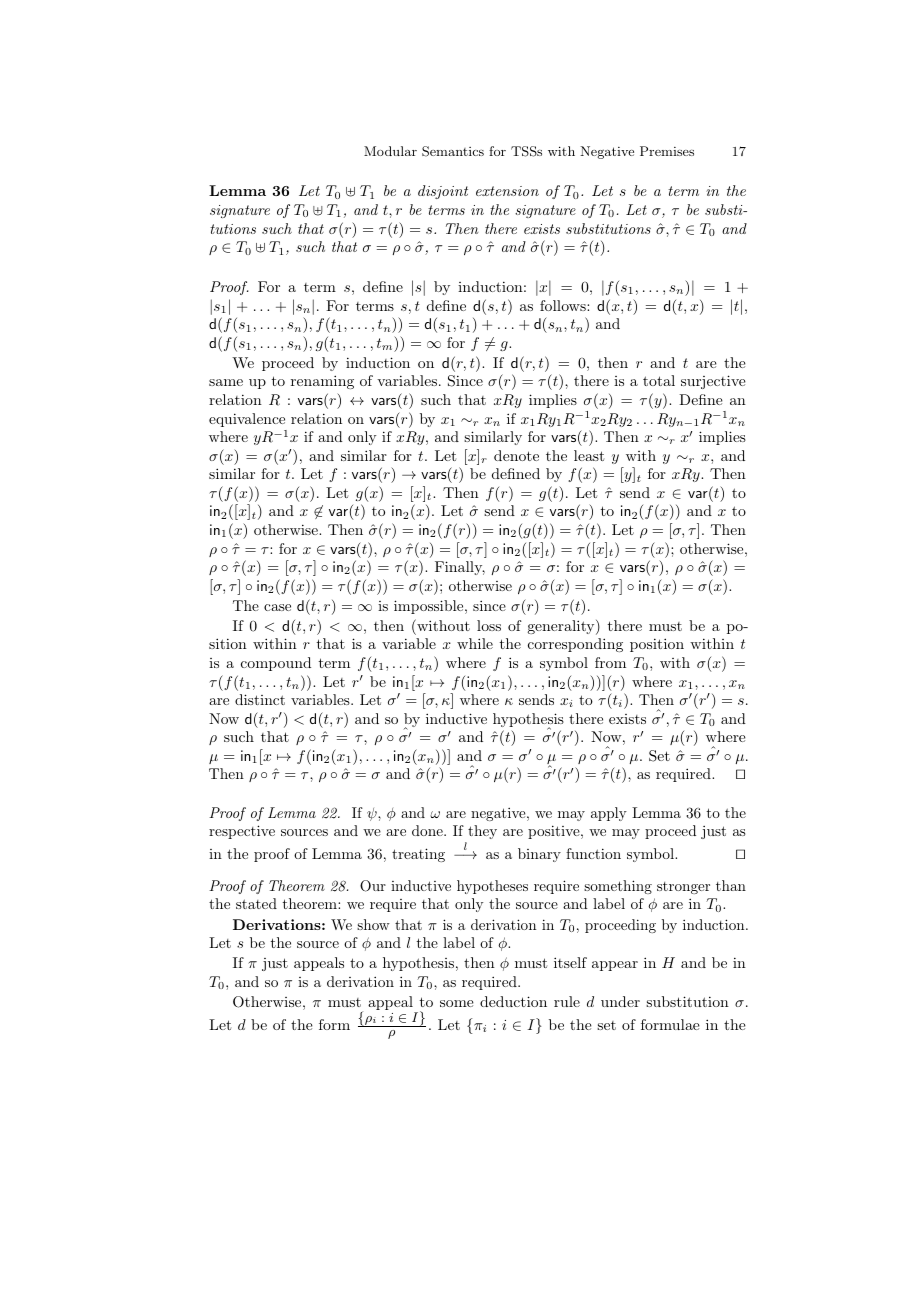 The image size is (924, 1308). What do you see at coordinates (513, 1001) in the document?
I see `deduction` at bounding box center [513, 1001].
